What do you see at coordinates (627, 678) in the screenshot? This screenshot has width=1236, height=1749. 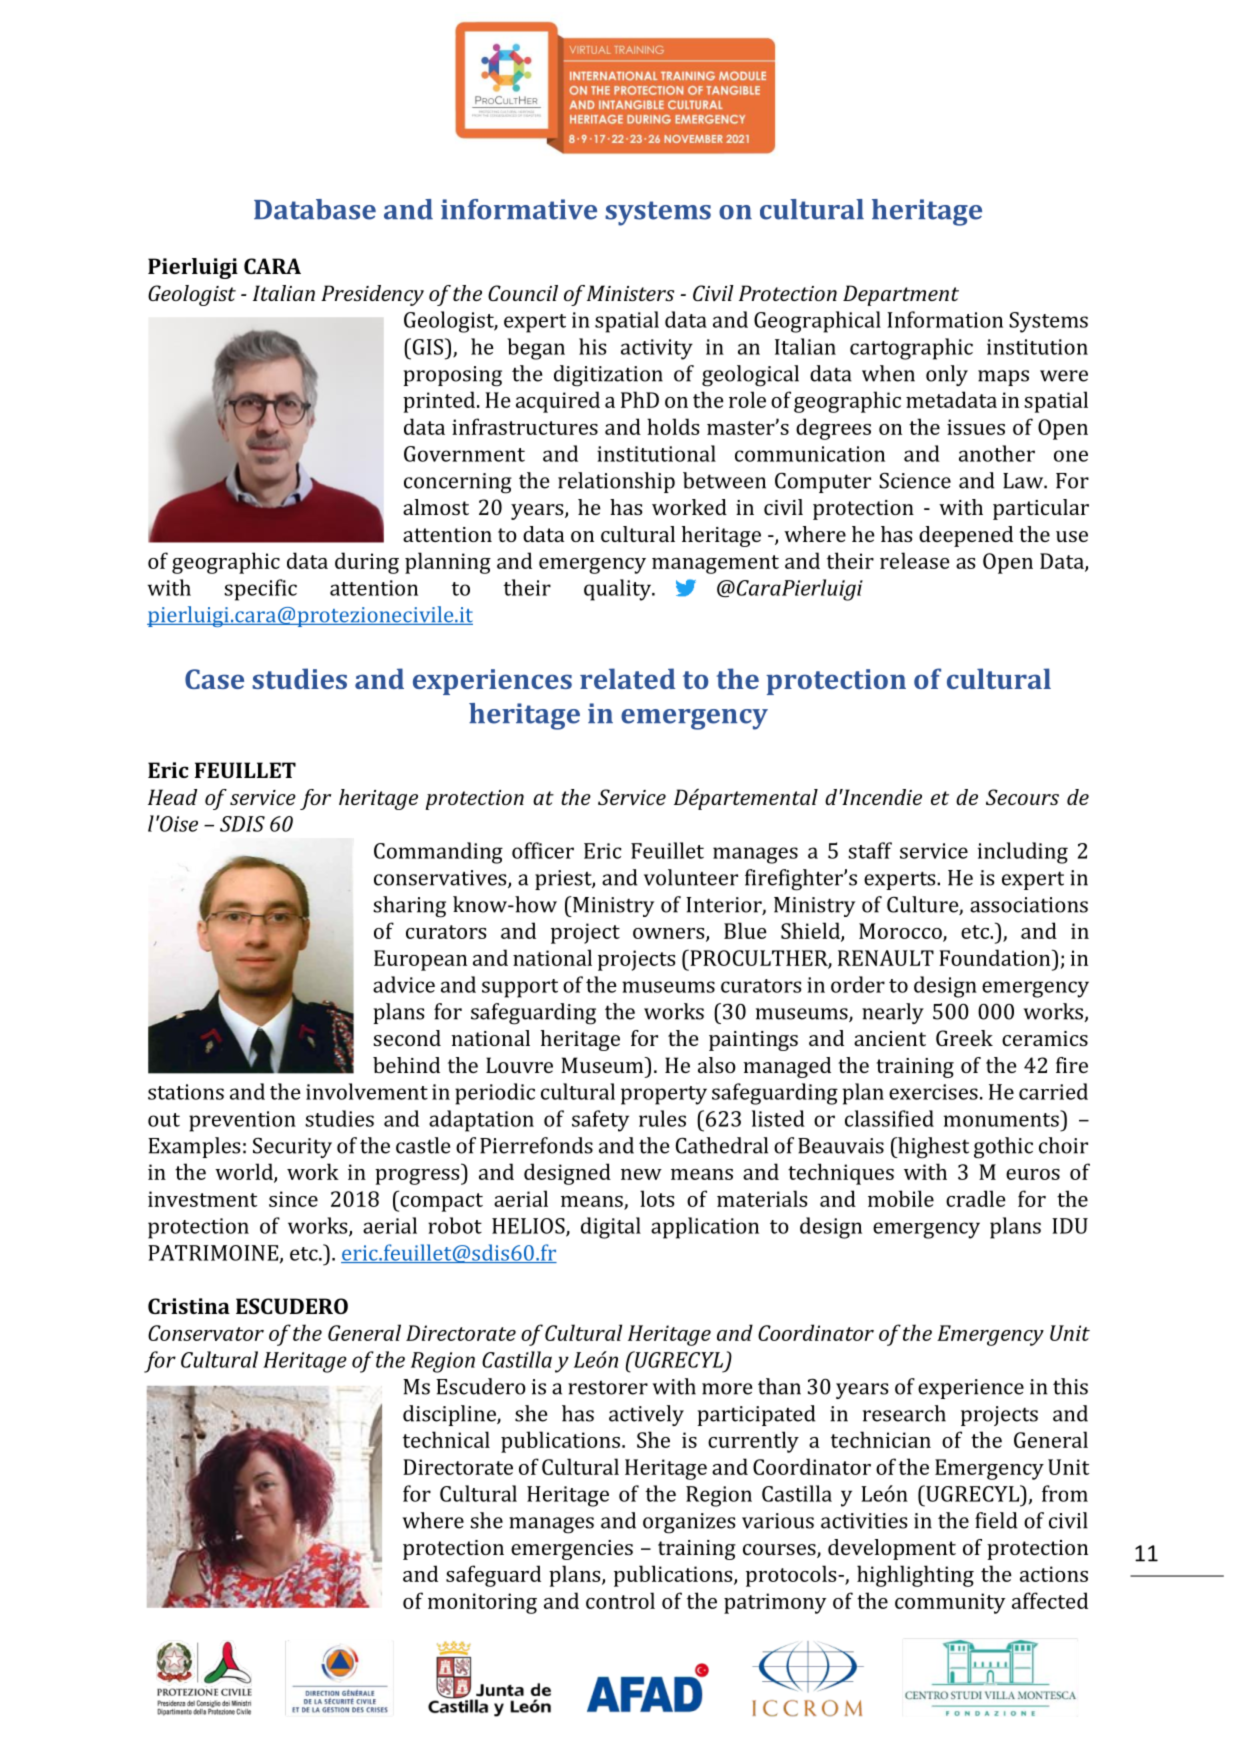 I see `related` at bounding box center [627, 678].
